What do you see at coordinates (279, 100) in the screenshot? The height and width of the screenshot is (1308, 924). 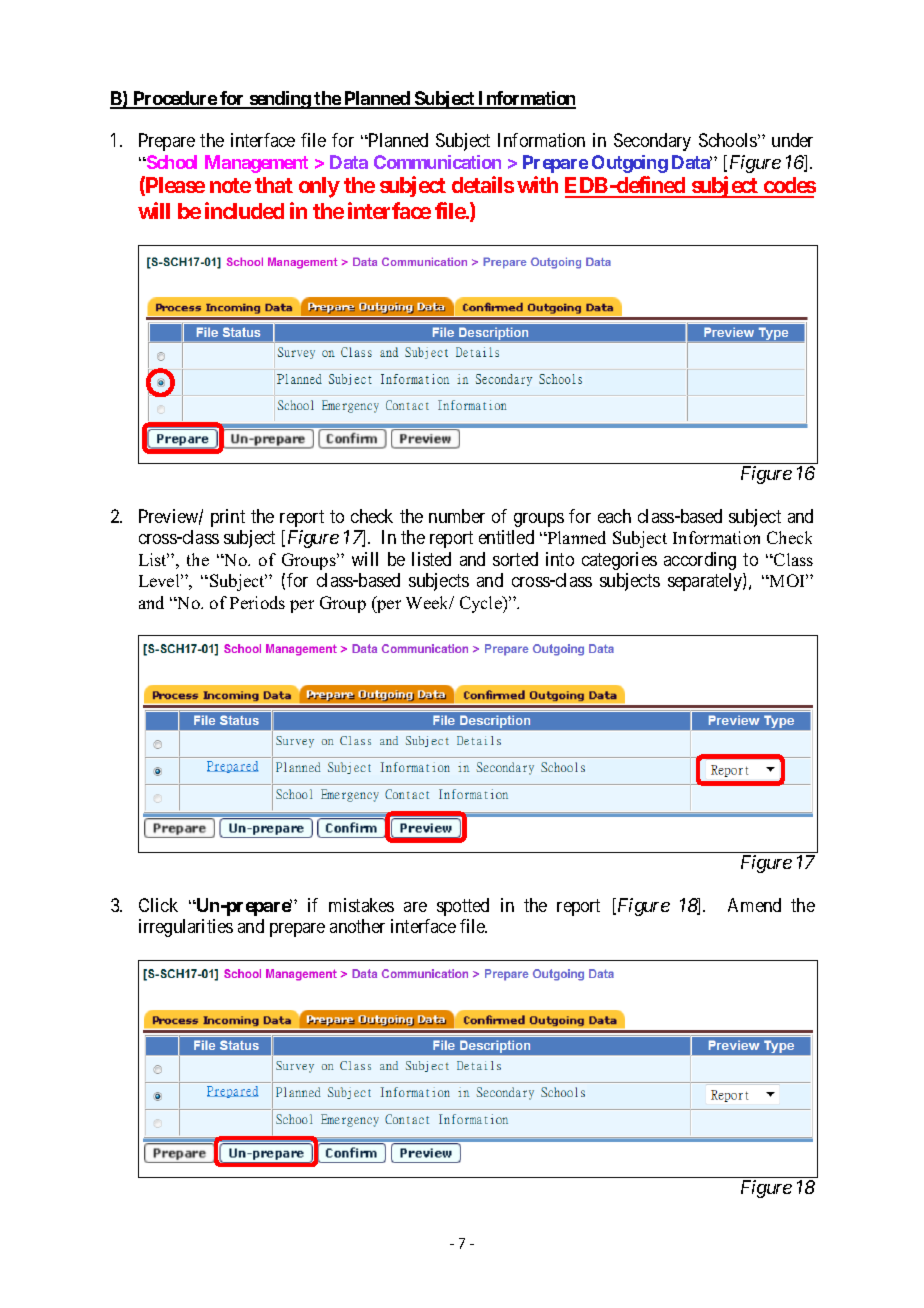 I see `sending` at bounding box center [279, 100].
